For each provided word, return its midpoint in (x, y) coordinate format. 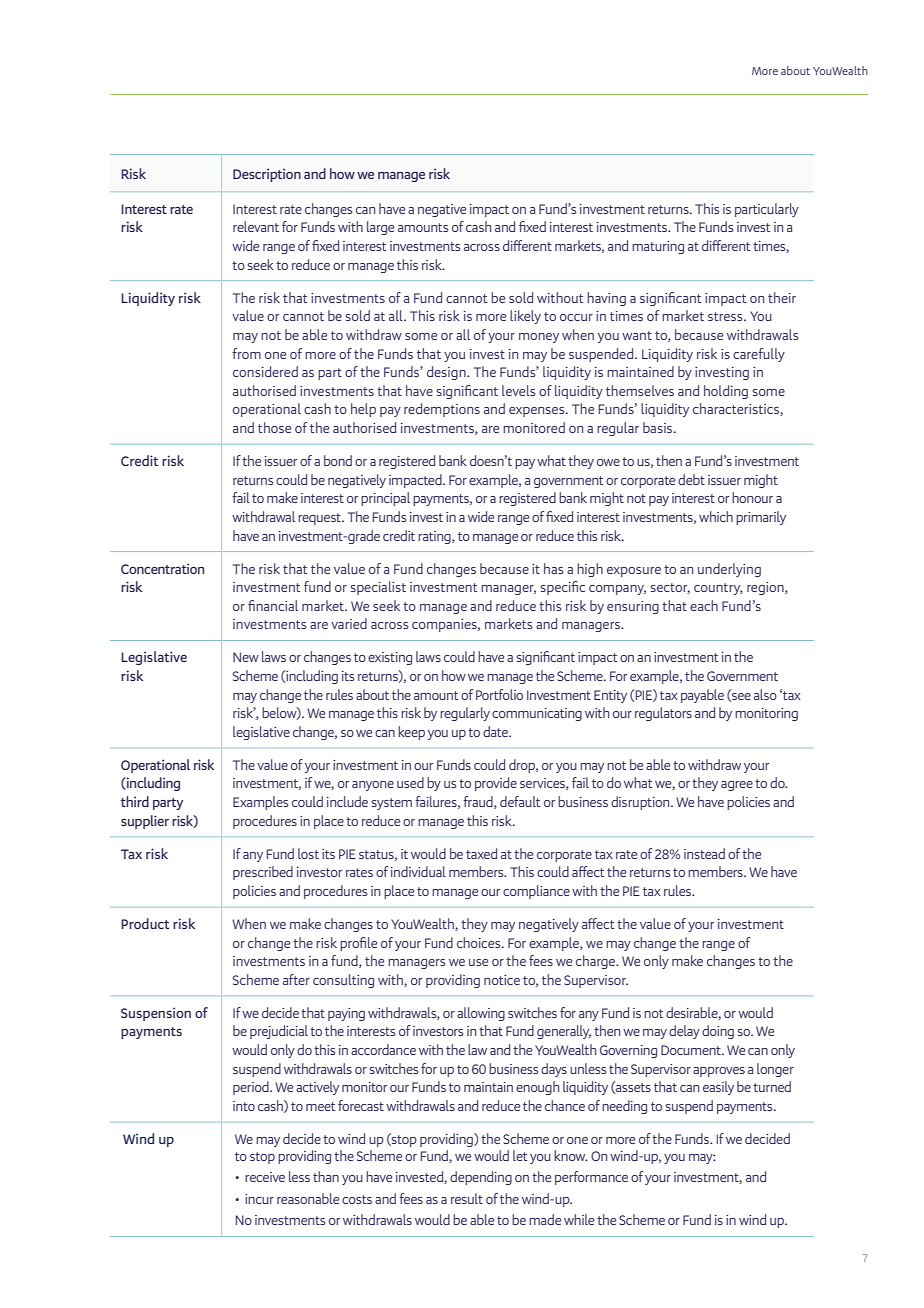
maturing (658, 247)
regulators (663, 714)
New (246, 657)
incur (259, 1199)
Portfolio (499, 694)
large (380, 228)
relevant (256, 226)
